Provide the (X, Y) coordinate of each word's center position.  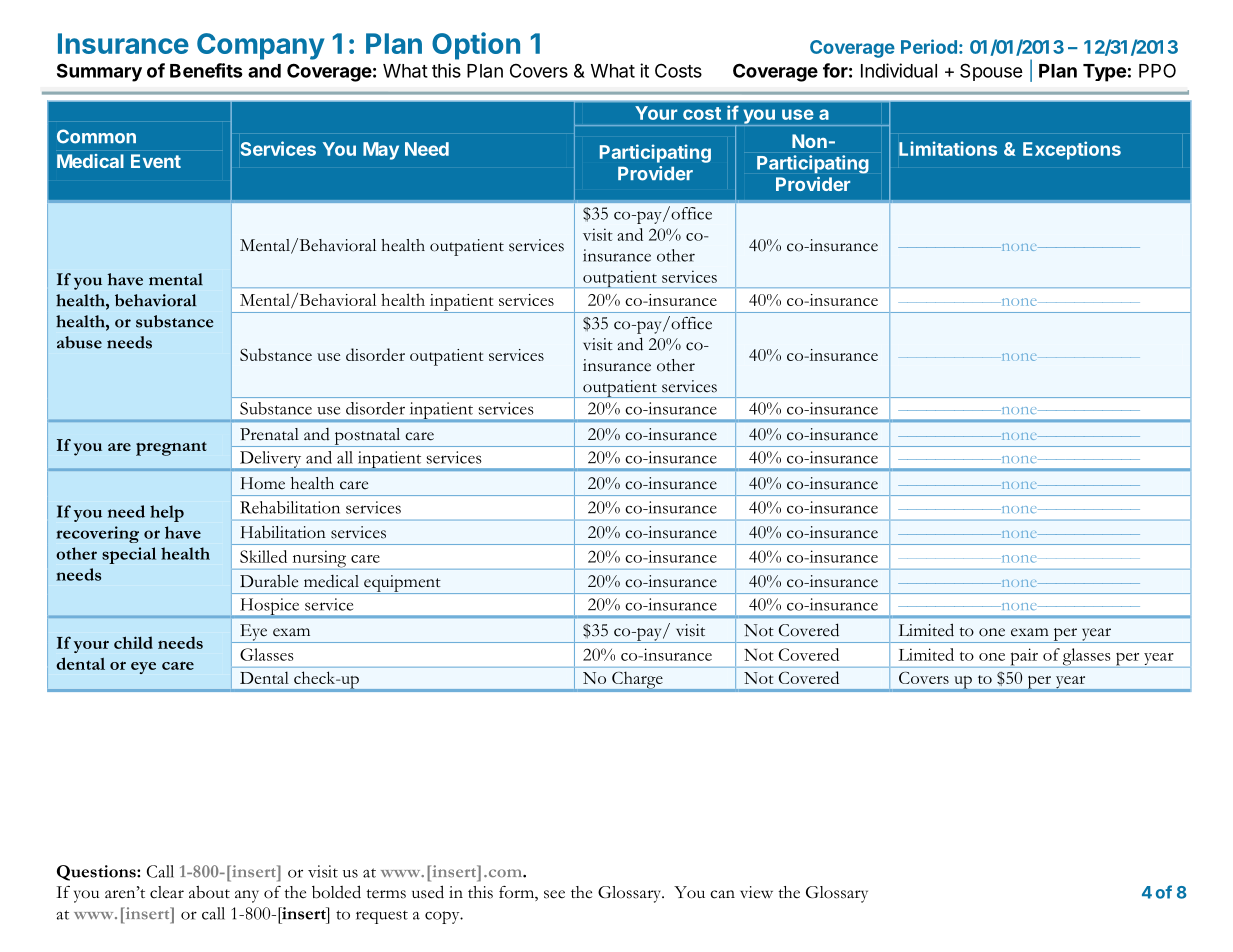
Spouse (991, 72)
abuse (79, 342)
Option (476, 46)
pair (1024, 658)
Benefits (206, 70)
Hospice (270, 607)
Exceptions (1072, 150)
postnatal (367, 437)
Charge (637, 680)
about (209, 892)
